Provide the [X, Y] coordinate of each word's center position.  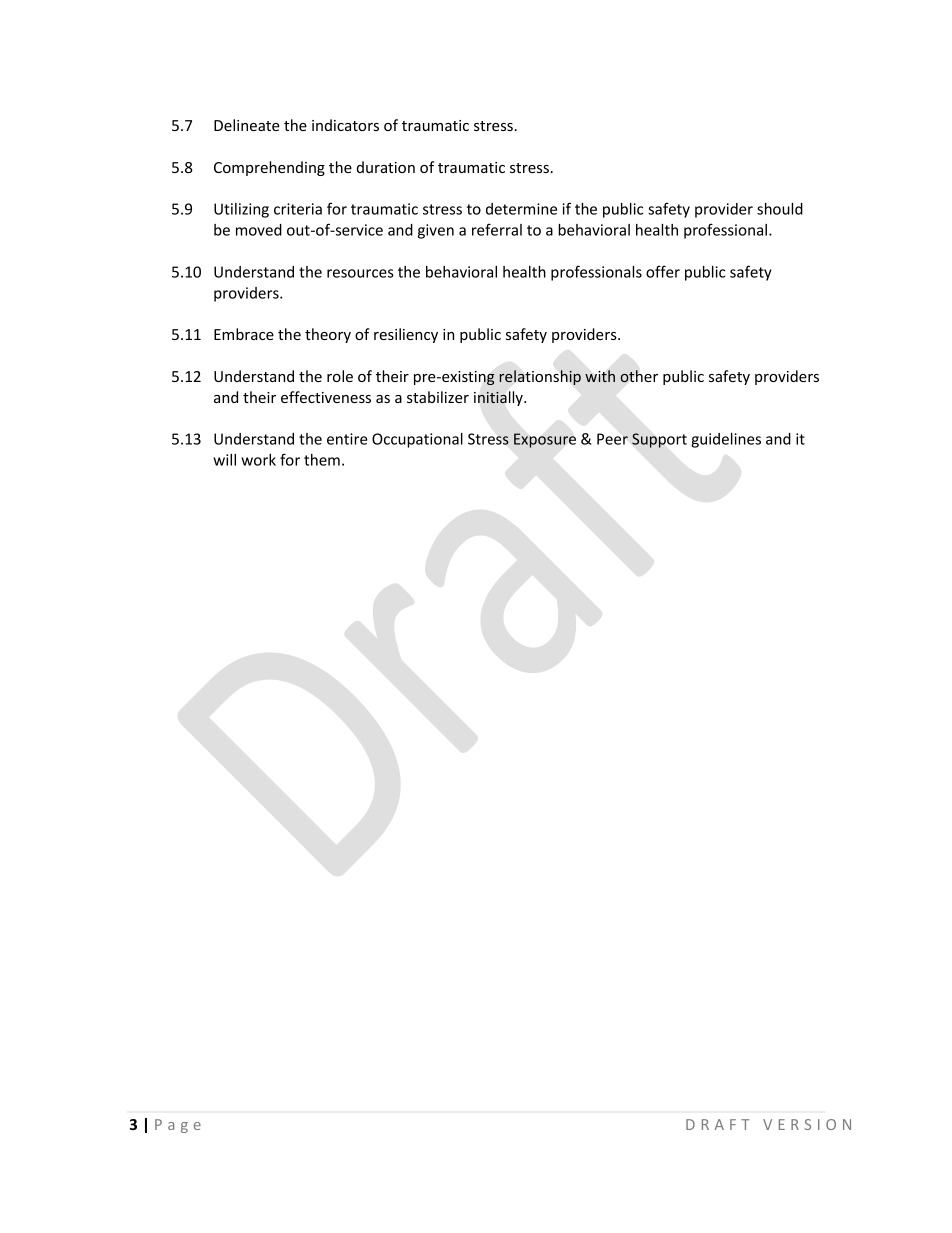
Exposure [545, 440]
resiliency [406, 335]
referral [497, 229]
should [780, 209]
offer [663, 271]
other [639, 376]
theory [328, 335]
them [322, 460]
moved [259, 230]
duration [386, 167]
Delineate [247, 125]
